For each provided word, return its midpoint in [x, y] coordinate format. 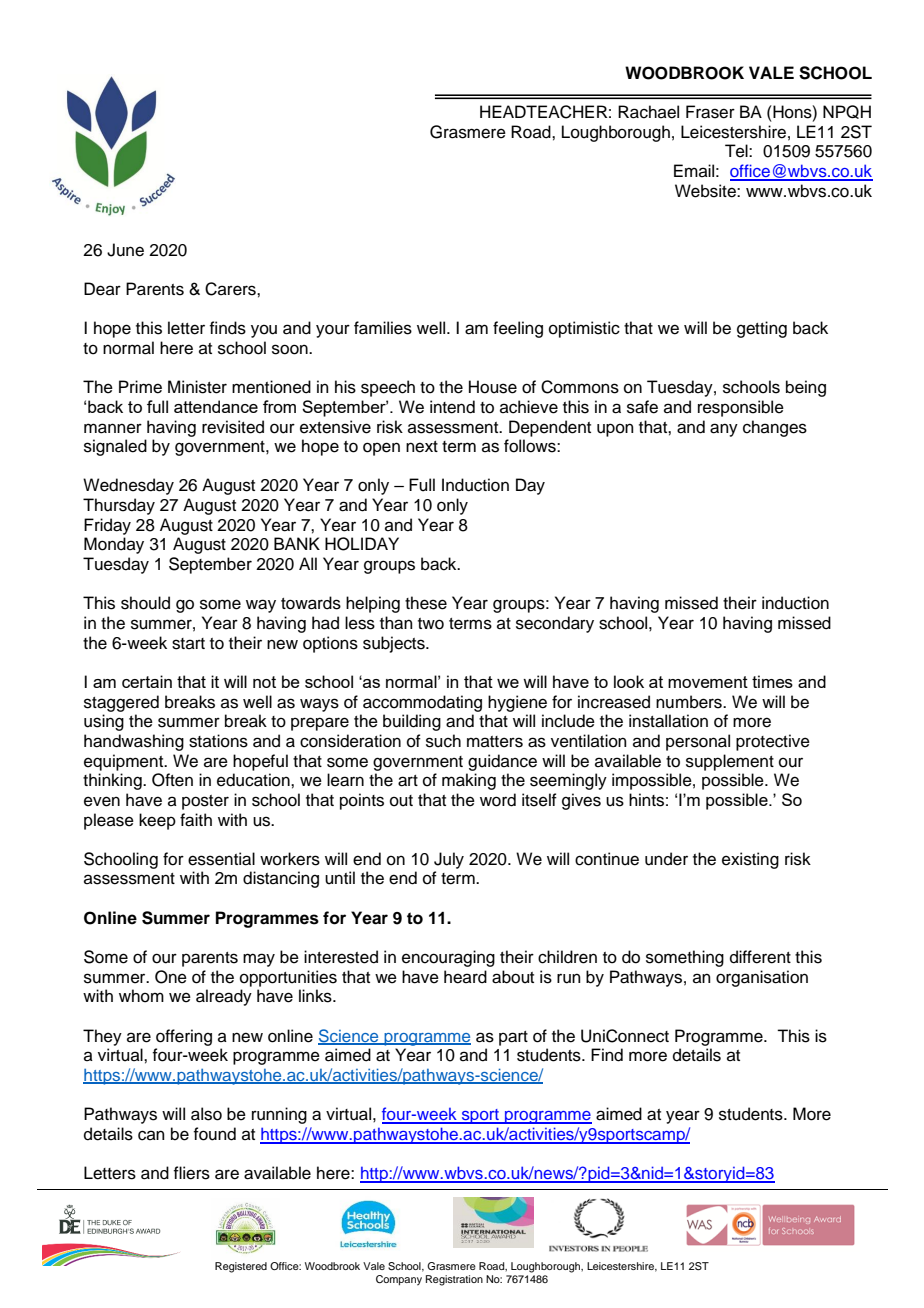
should [145, 603]
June [125, 250]
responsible [741, 408]
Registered [241, 1267]
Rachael [648, 112]
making [469, 781]
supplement [730, 762]
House [493, 387]
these [426, 603]
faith [196, 820]
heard [465, 977]
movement [708, 682]
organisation [762, 978]
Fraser [710, 112]
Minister [197, 387]
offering [184, 1037]
